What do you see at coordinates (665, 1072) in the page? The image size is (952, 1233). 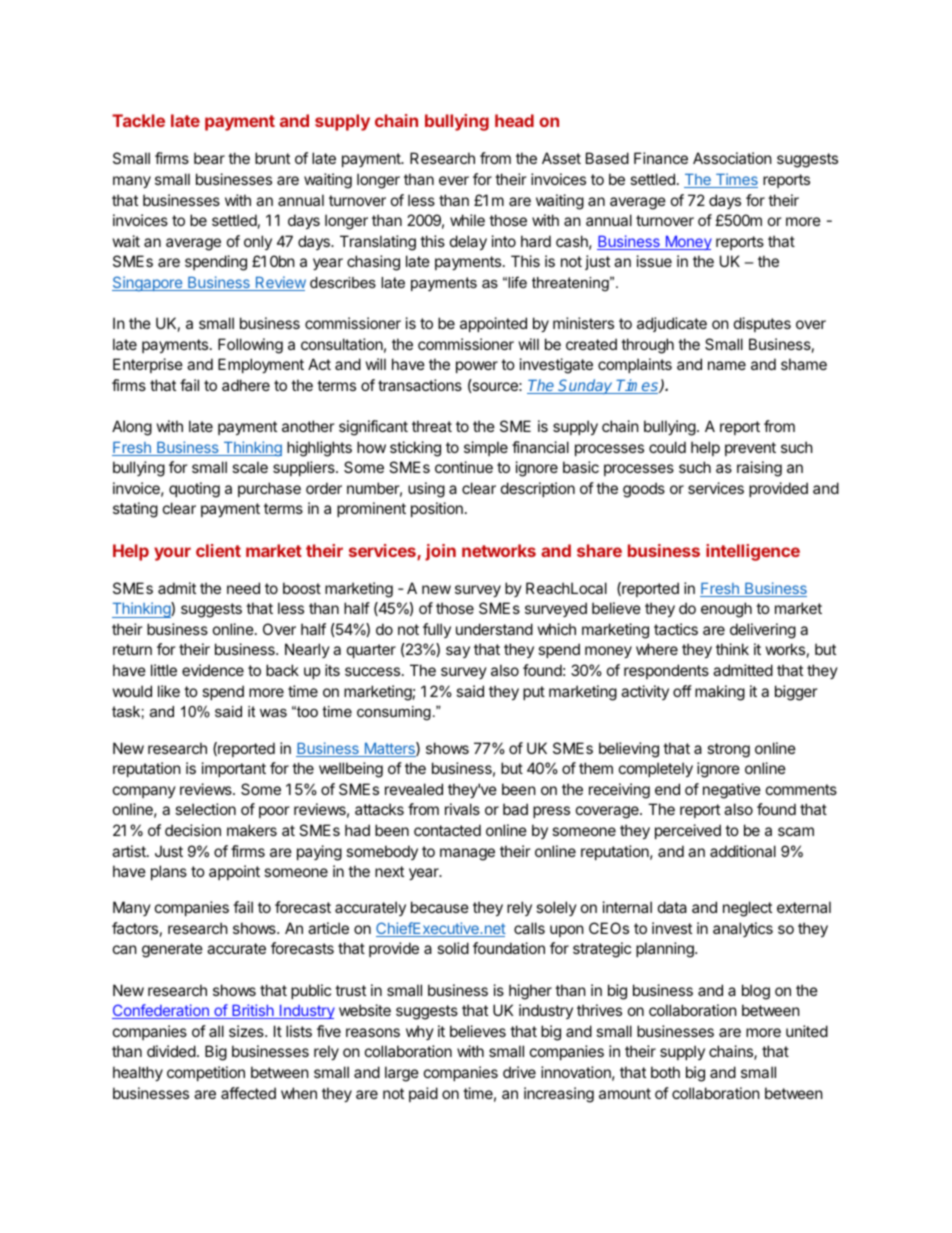 I see `both` at bounding box center [665, 1072].
